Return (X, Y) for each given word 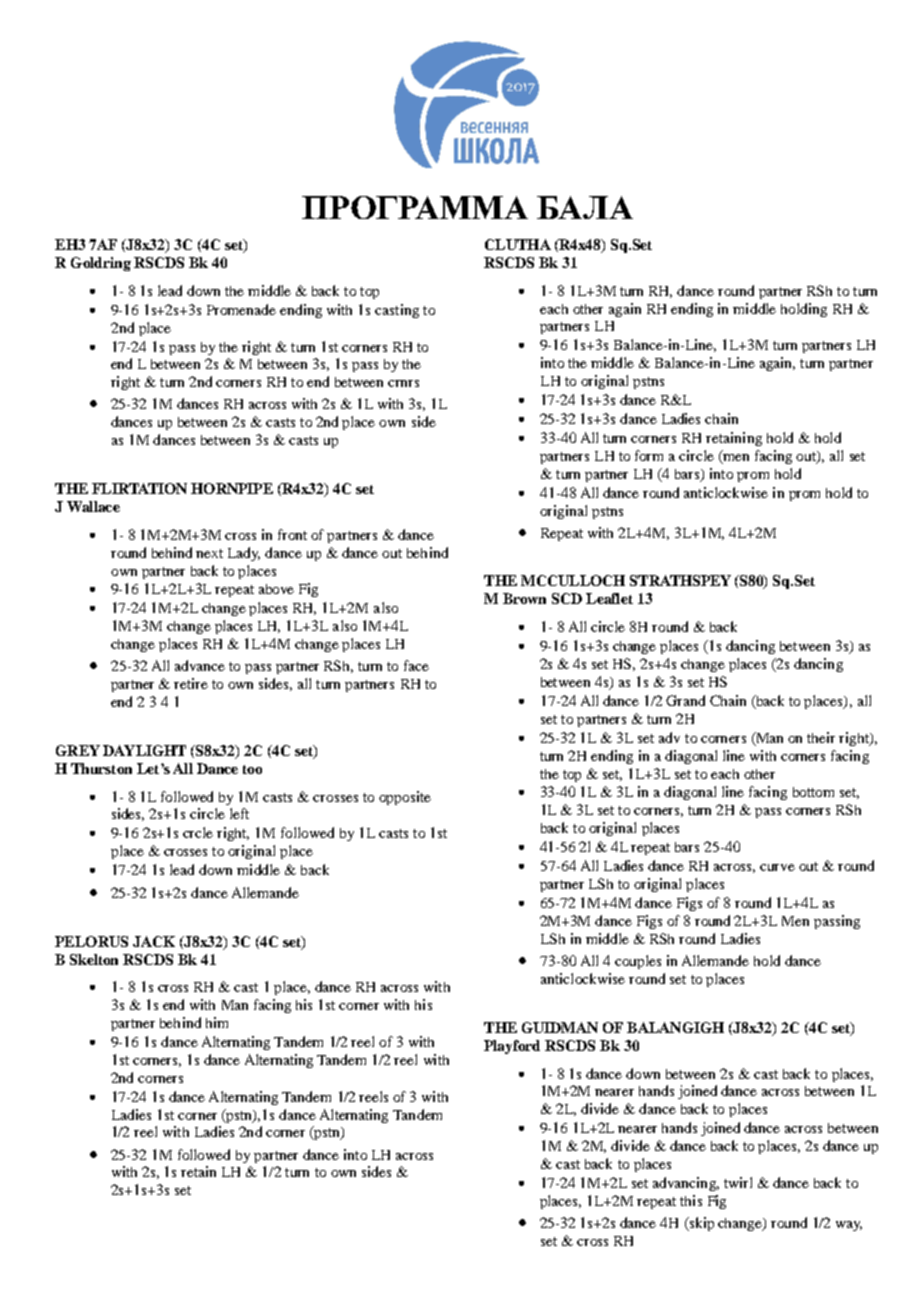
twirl (738, 1182)
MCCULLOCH (573, 580)
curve (777, 867)
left (239, 813)
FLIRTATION (139, 488)
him (217, 1022)
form (649, 455)
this (691, 1200)
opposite (405, 798)
